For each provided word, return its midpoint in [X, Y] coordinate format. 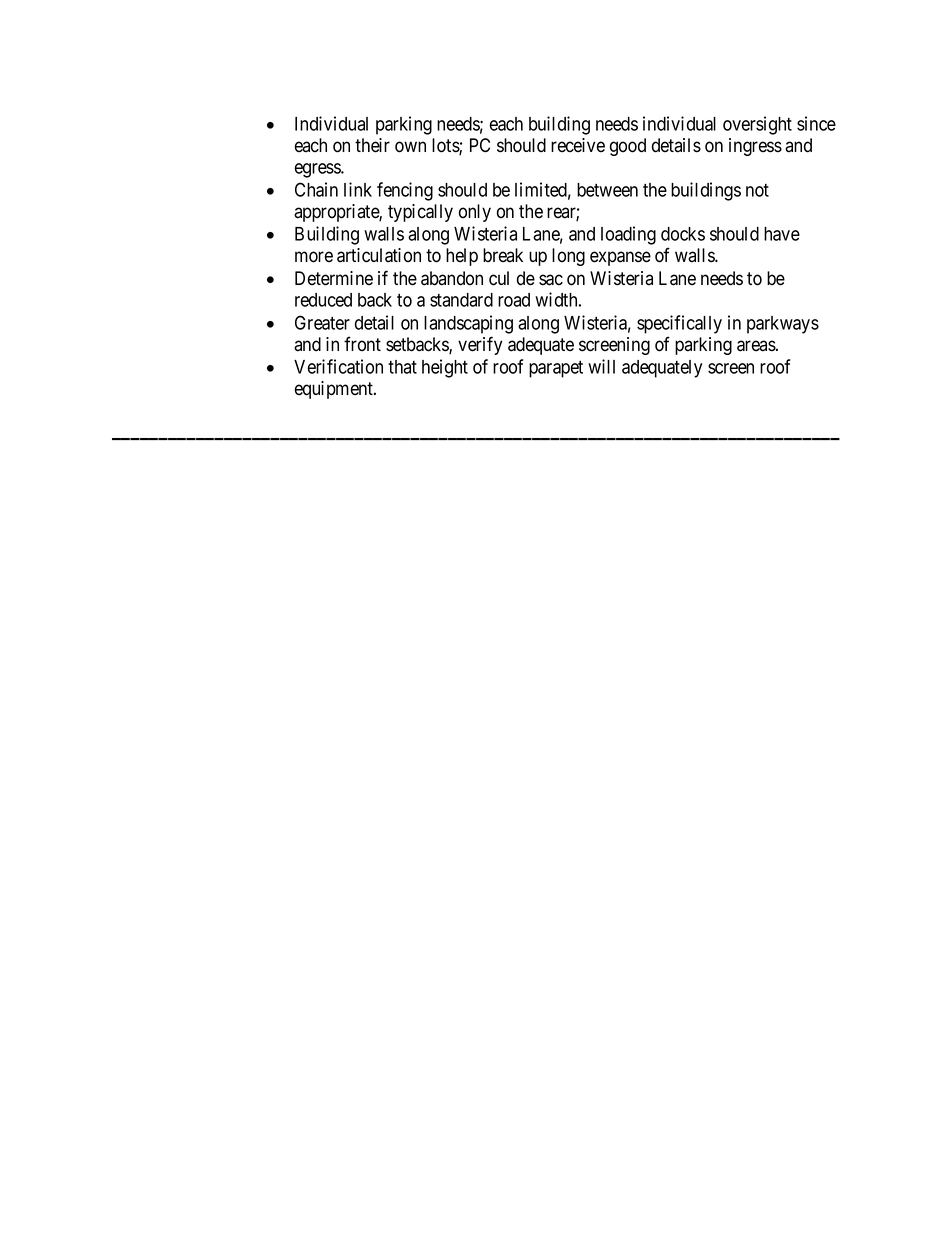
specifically [679, 324]
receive [578, 145]
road [514, 300]
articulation [379, 255]
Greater [322, 322]
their [372, 145]
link [358, 189]
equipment [335, 390]
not [757, 190]
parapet [556, 369]
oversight [757, 125]
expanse [620, 258]
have [782, 234]
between [607, 190]
